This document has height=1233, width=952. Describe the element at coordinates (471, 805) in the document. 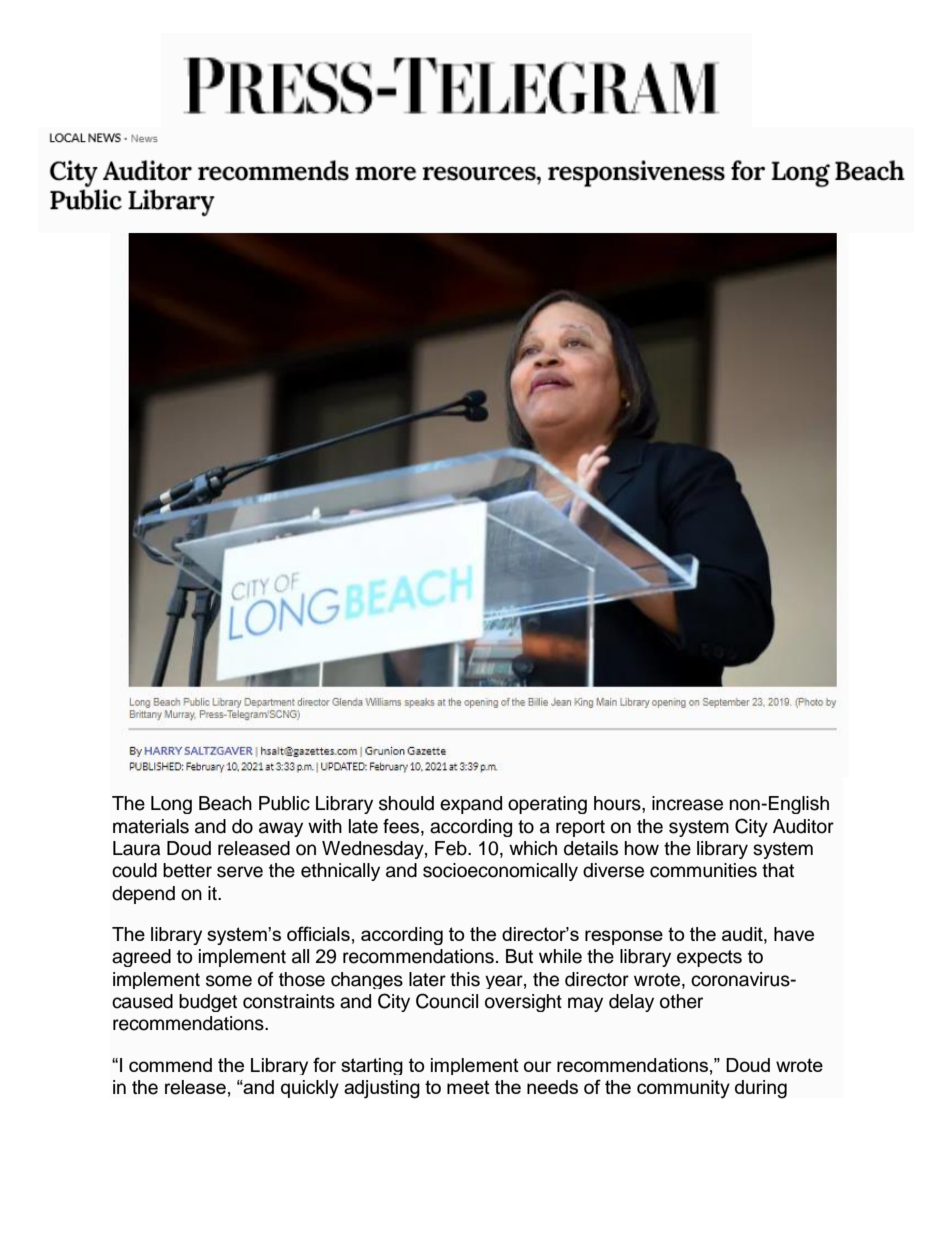

I see `expand` at that location.
